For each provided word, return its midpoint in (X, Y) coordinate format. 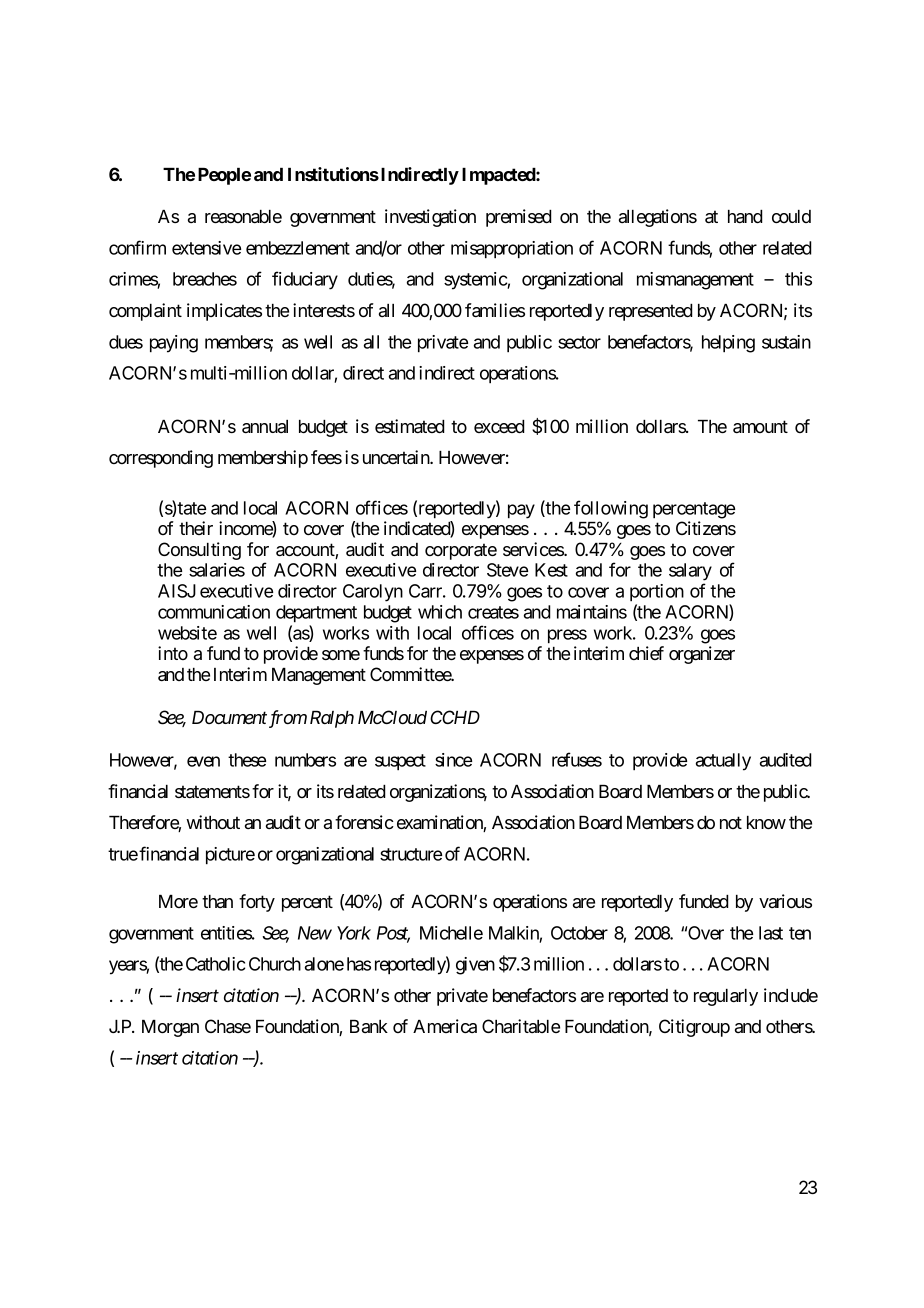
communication (214, 612)
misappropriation (512, 250)
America (445, 1026)
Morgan (170, 1028)
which (440, 612)
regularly (726, 997)
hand (745, 216)
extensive (206, 248)
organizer (702, 655)
